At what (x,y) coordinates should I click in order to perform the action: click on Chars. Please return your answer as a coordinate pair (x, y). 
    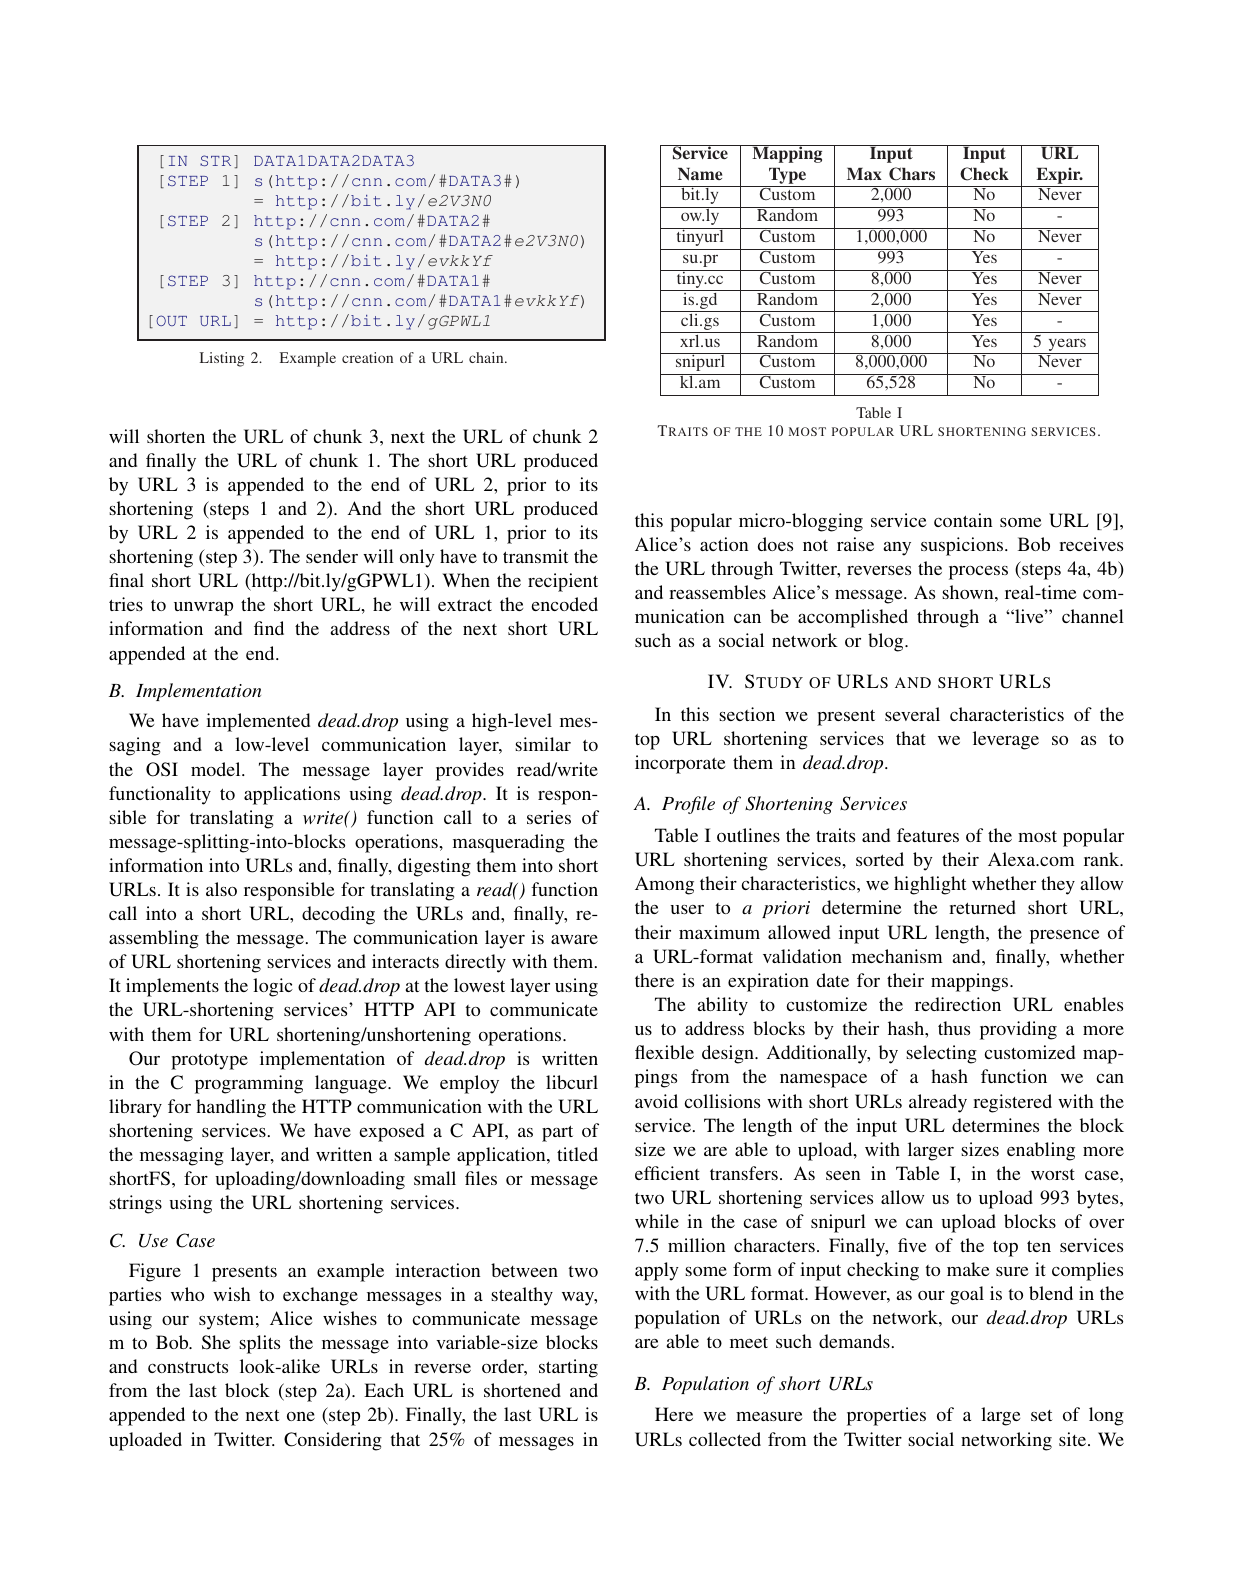
    Looking at the image, I should click on (912, 174).
